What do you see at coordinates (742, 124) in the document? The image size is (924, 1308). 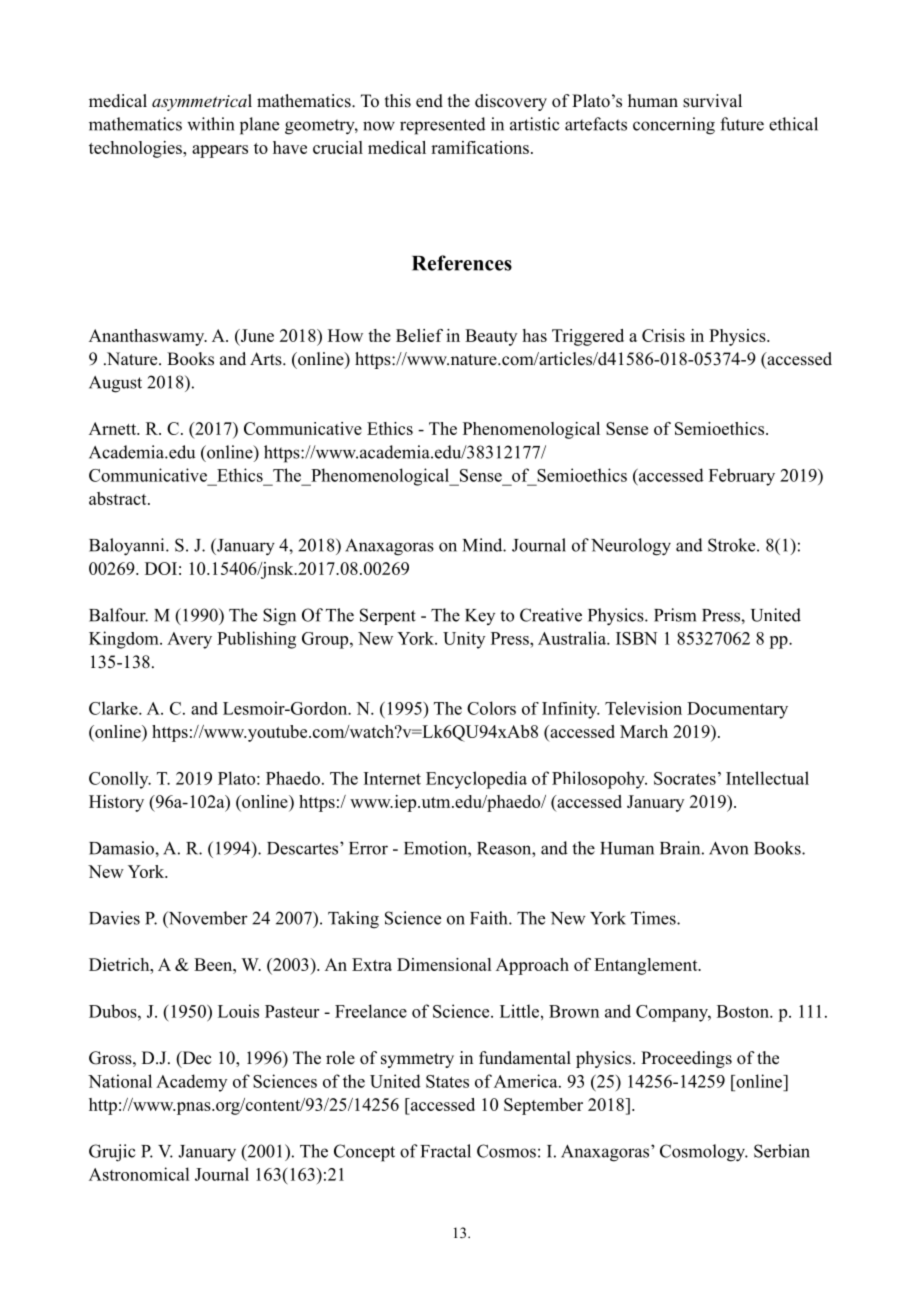 I see `future` at bounding box center [742, 124].
